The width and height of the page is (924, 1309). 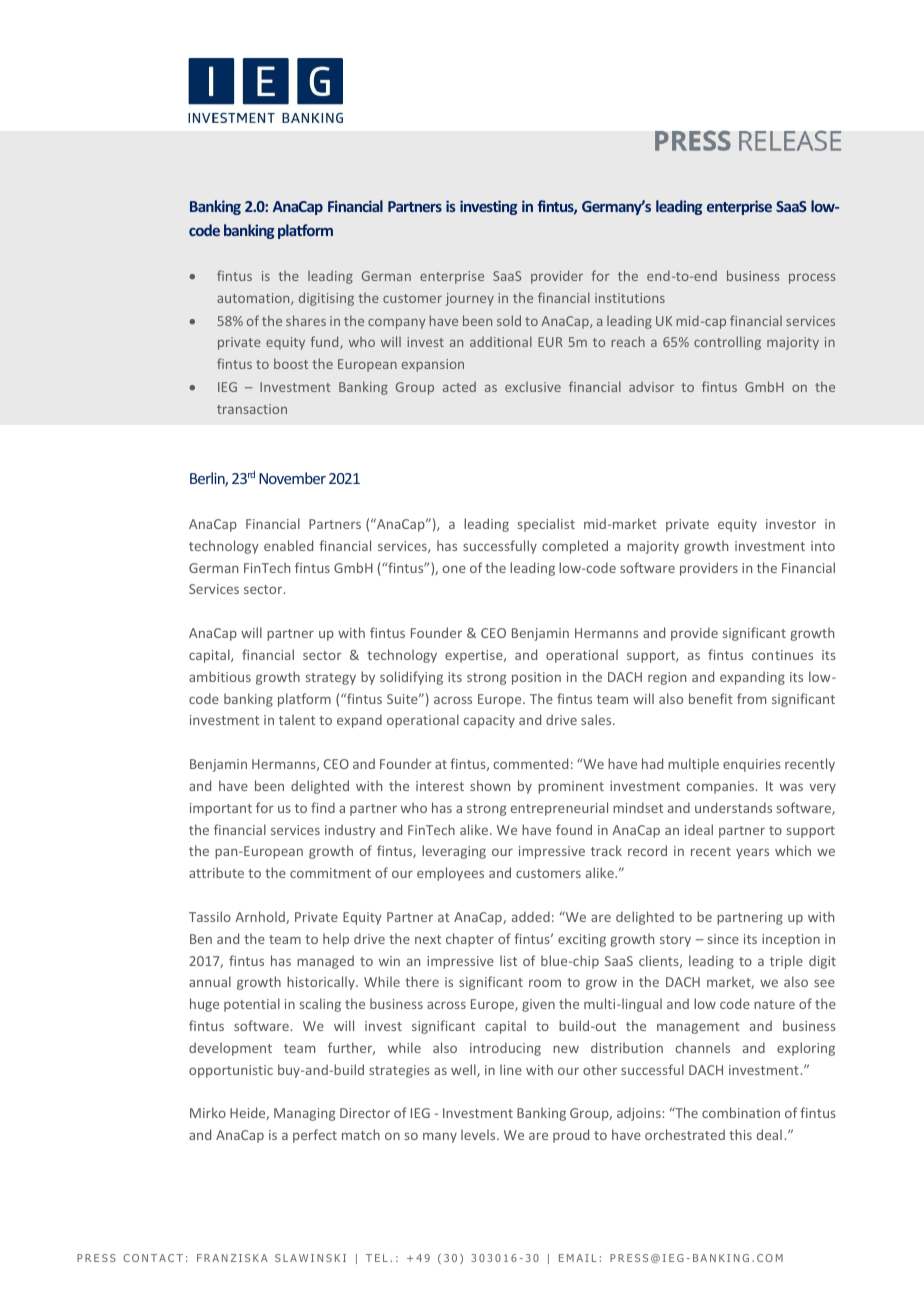 I want to click on talent, so click(x=297, y=719).
